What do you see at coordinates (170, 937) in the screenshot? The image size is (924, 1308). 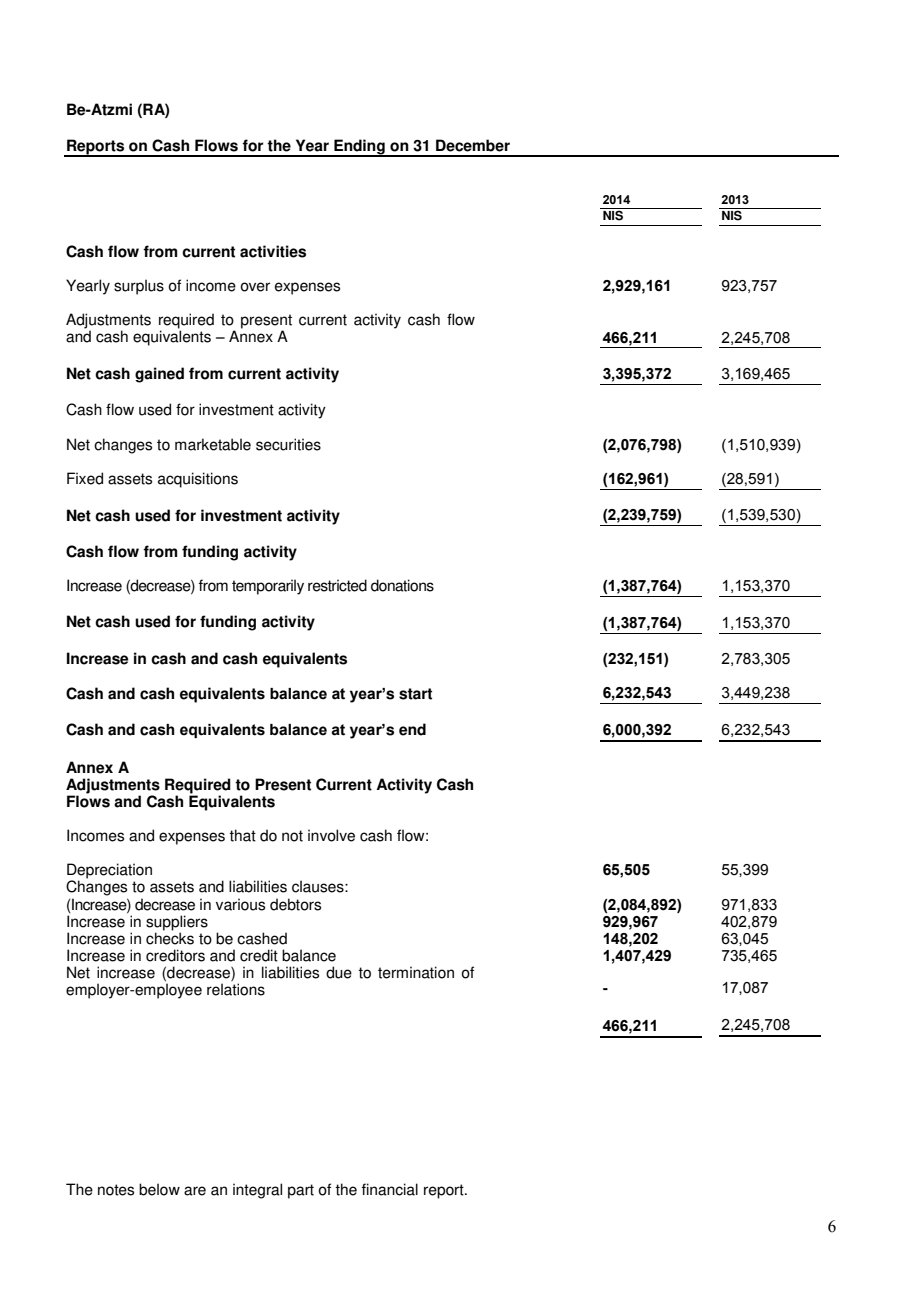 I see `checks` at bounding box center [170, 937].
